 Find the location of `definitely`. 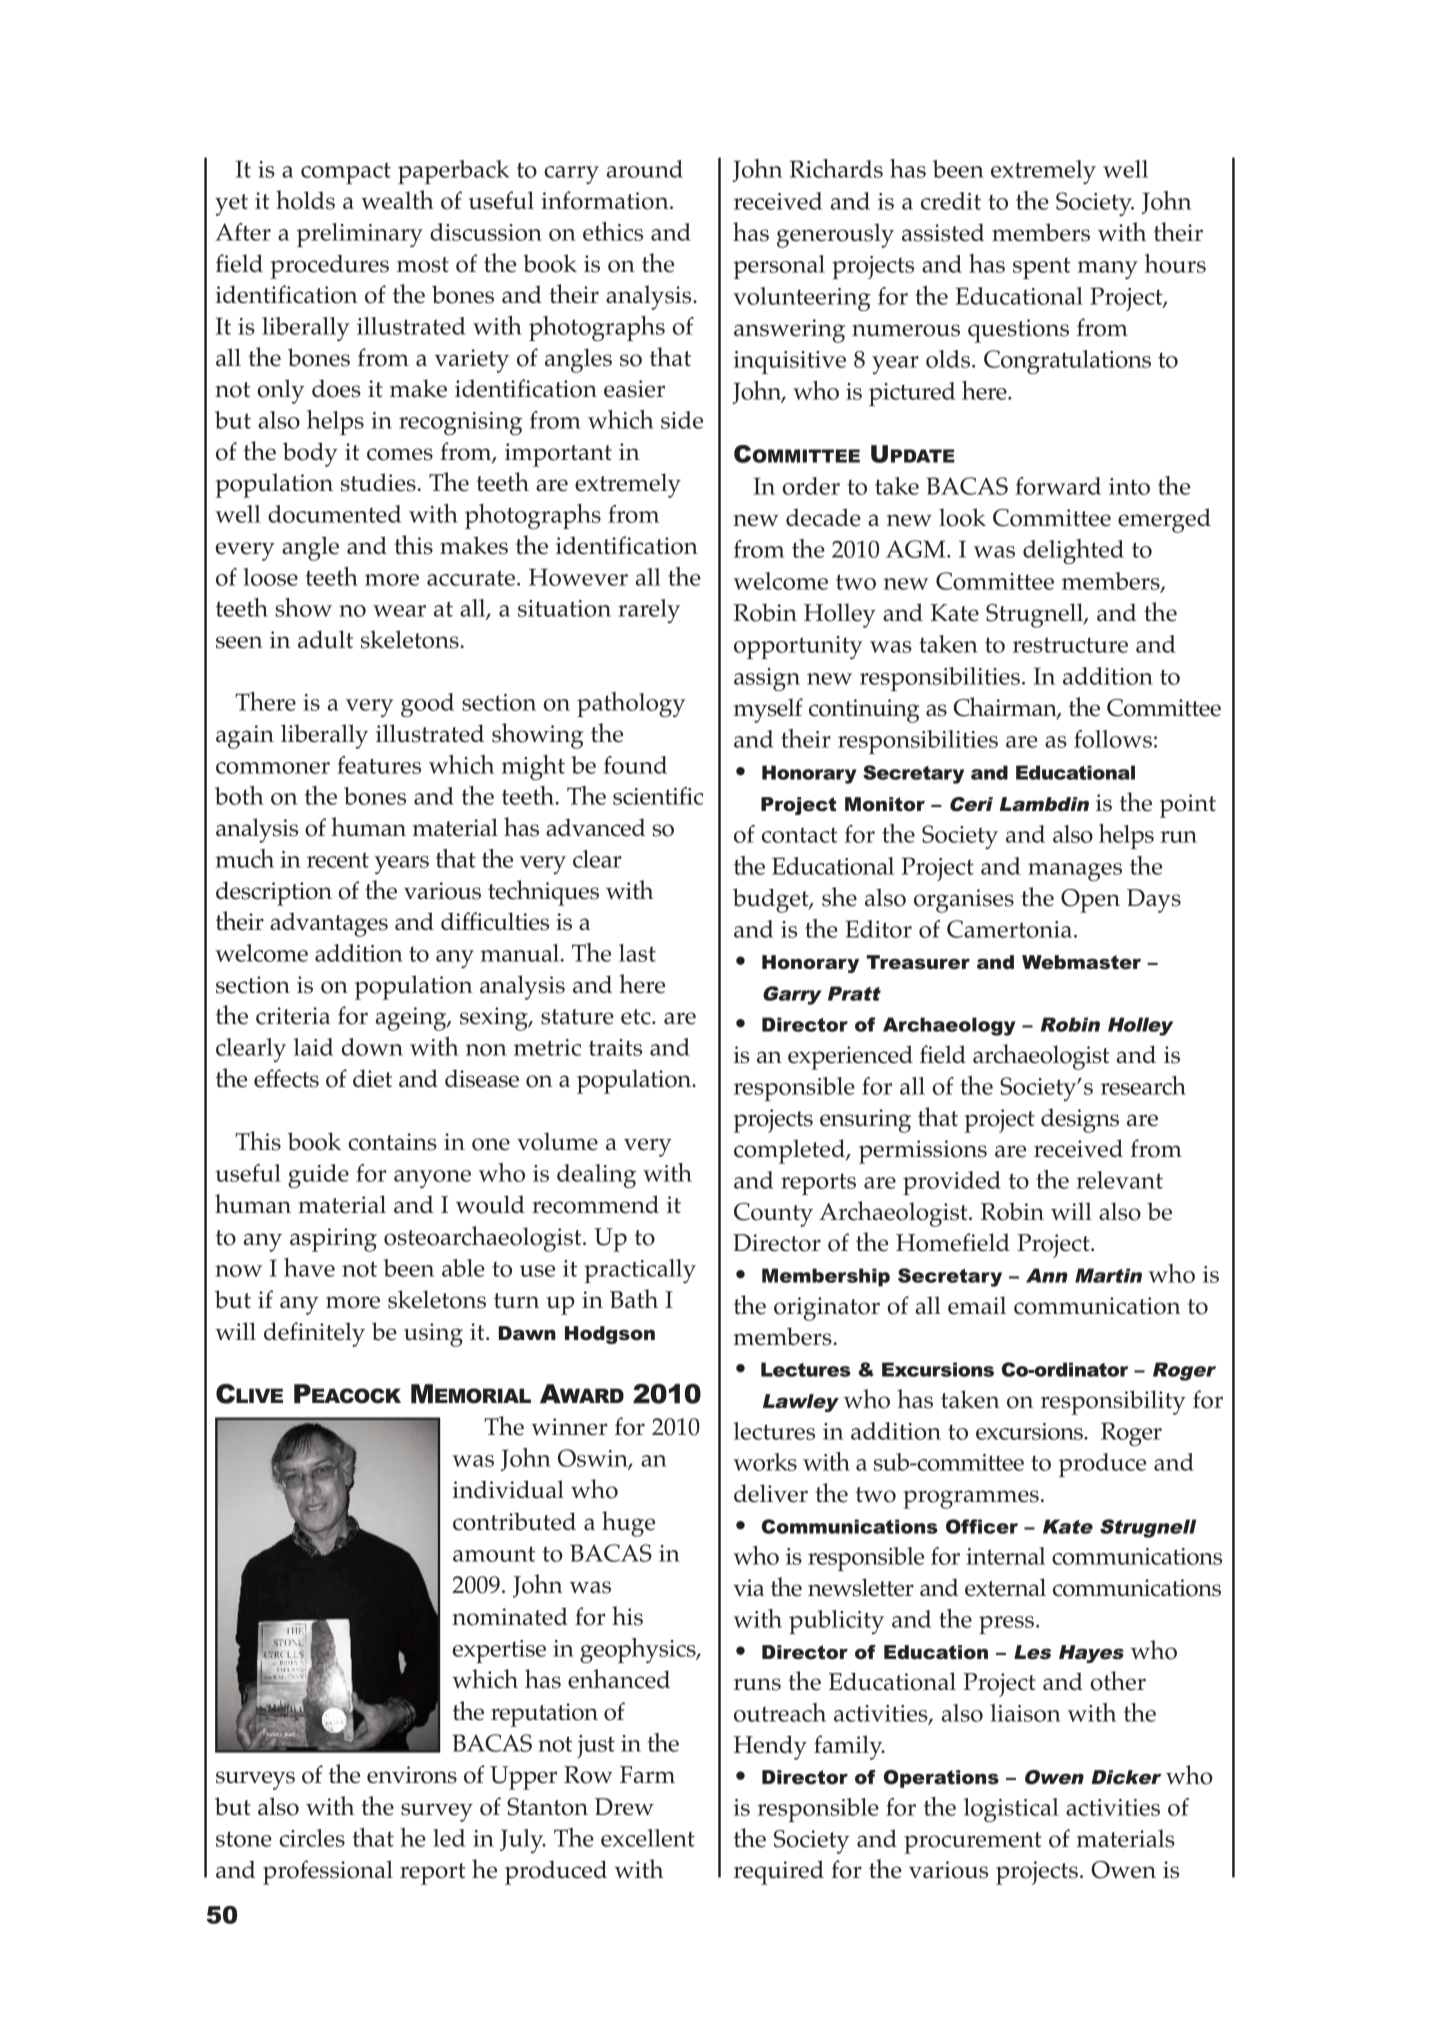

definitely is located at coordinates (314, 1334).
